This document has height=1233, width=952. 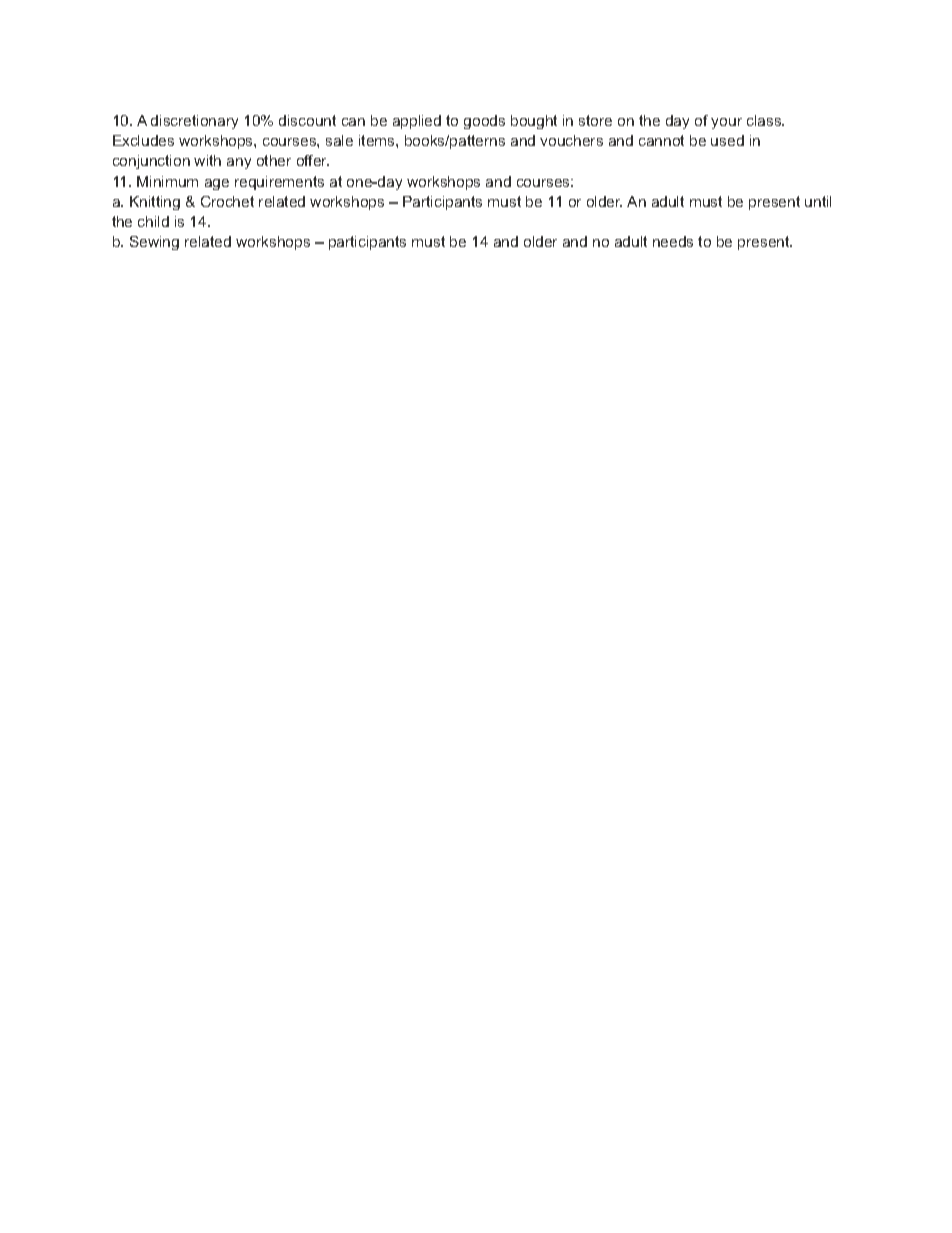 What do you see at coordinates (818, 201) in the document?
I see `until` at bounding box center [818, 201].
